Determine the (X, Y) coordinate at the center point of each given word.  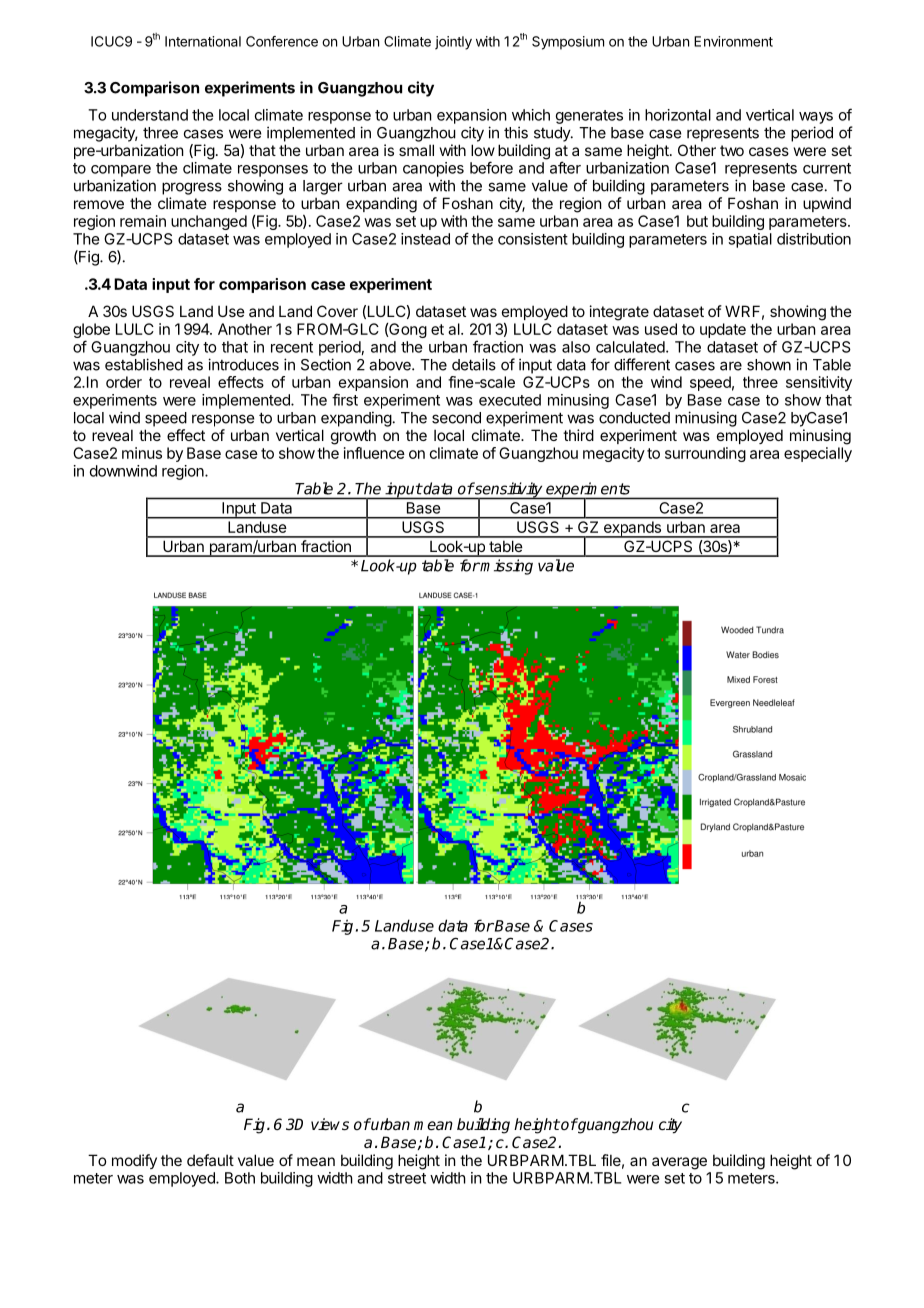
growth (353, 437)
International (203, 41)
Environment (733, 41)
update (723, 330)
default (210, 1160)
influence (374, 453)
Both (240, 1178)
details (474, 364)
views (330, 1124)
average (679, 1163)
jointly (453, 43)
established (144, 364)
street (407, 1178)
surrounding (705, 454)
